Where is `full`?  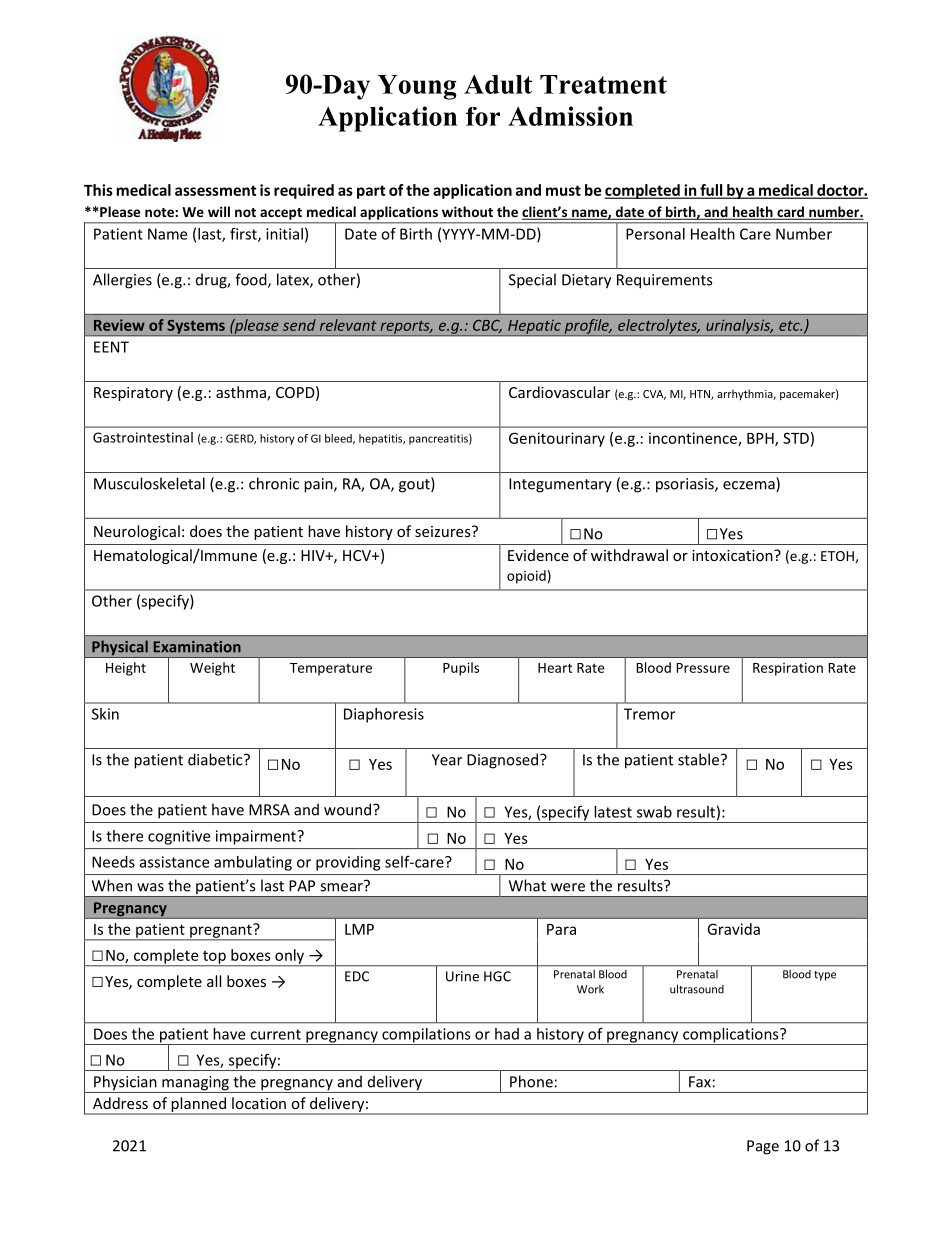
full is located at coordinates (711, 191).
